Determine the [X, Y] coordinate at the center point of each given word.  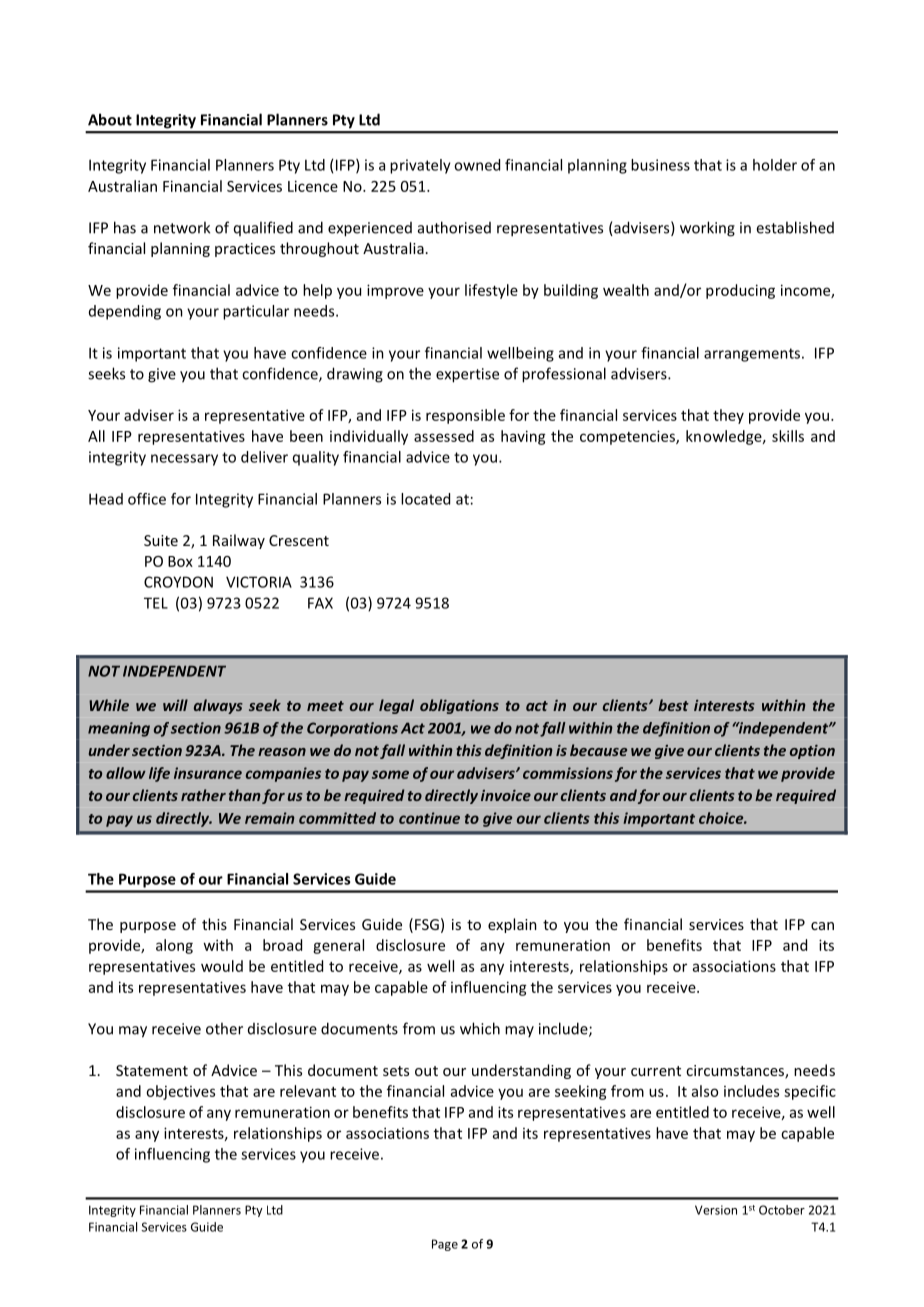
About [110, 119]
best [673, 705]
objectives [180, 1092]
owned [477, 165]
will [175, 705]
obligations [459, 706]
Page [445, 1245]
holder [775, 165]
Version [716, 1210]
